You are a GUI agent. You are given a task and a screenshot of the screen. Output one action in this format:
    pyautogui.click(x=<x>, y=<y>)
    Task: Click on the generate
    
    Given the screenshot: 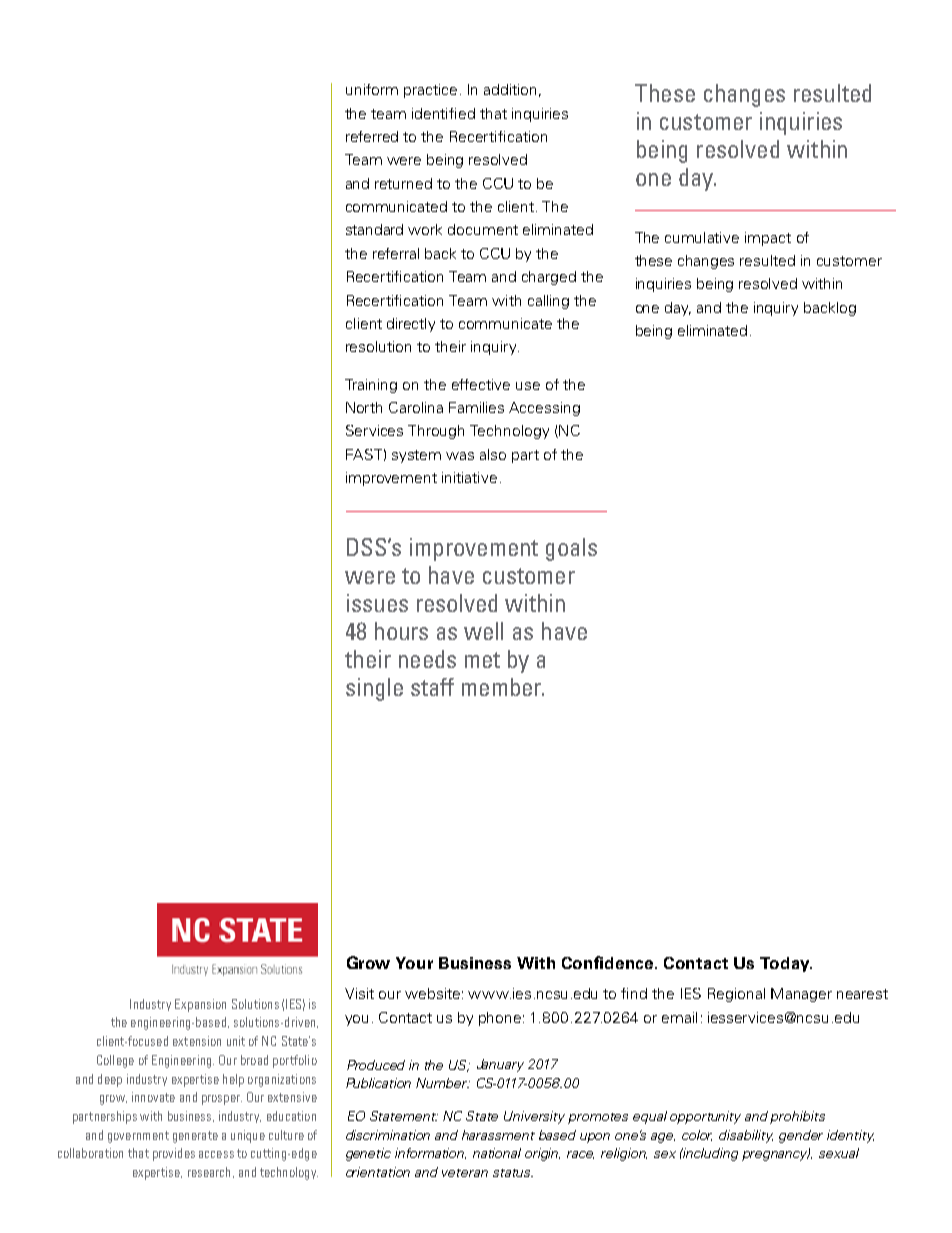 What is the action you would take?
    pyautogui.click(x=195, y=1137)
